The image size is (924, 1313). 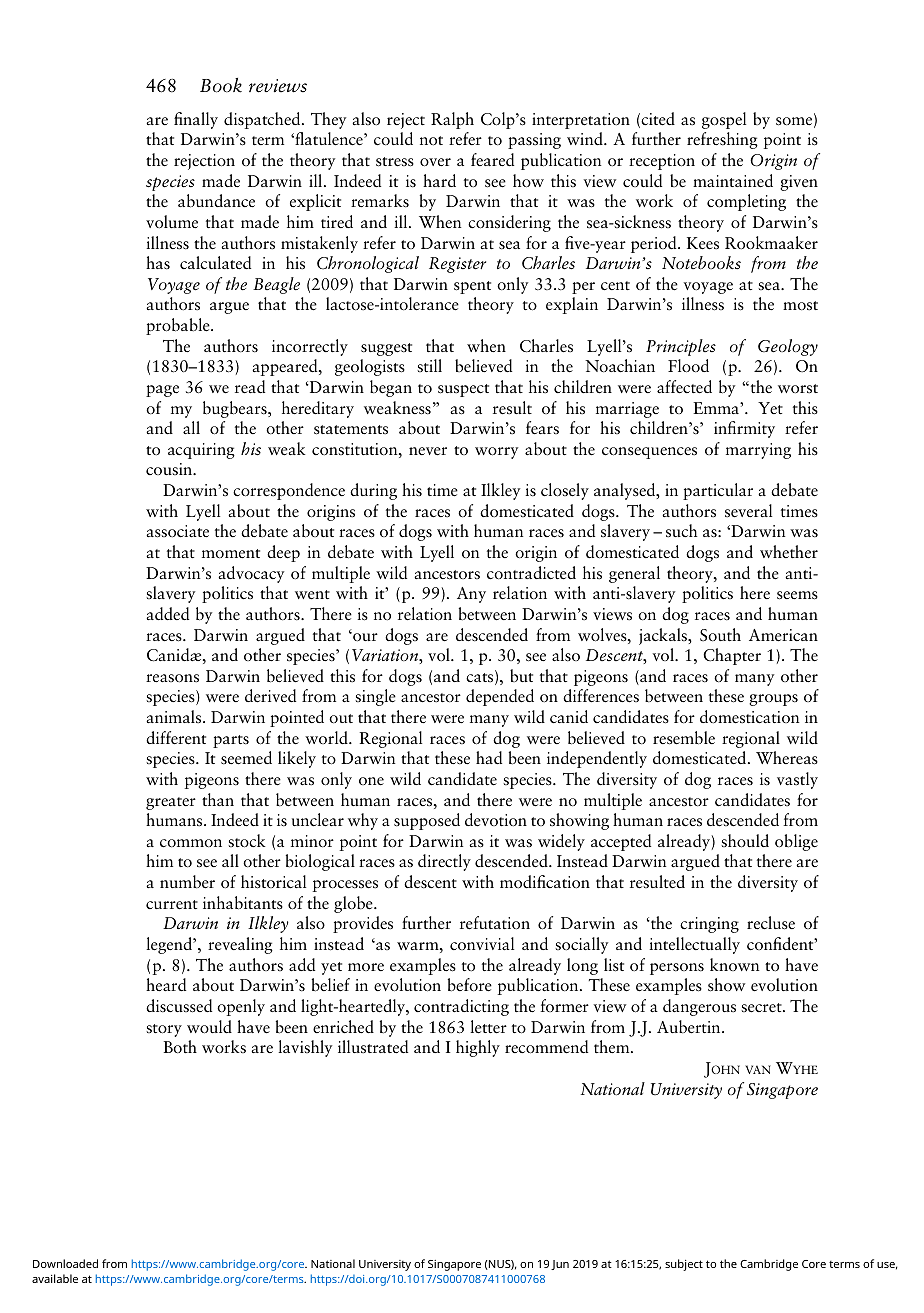 I want to click on volume, so click(x=172, y=222).
